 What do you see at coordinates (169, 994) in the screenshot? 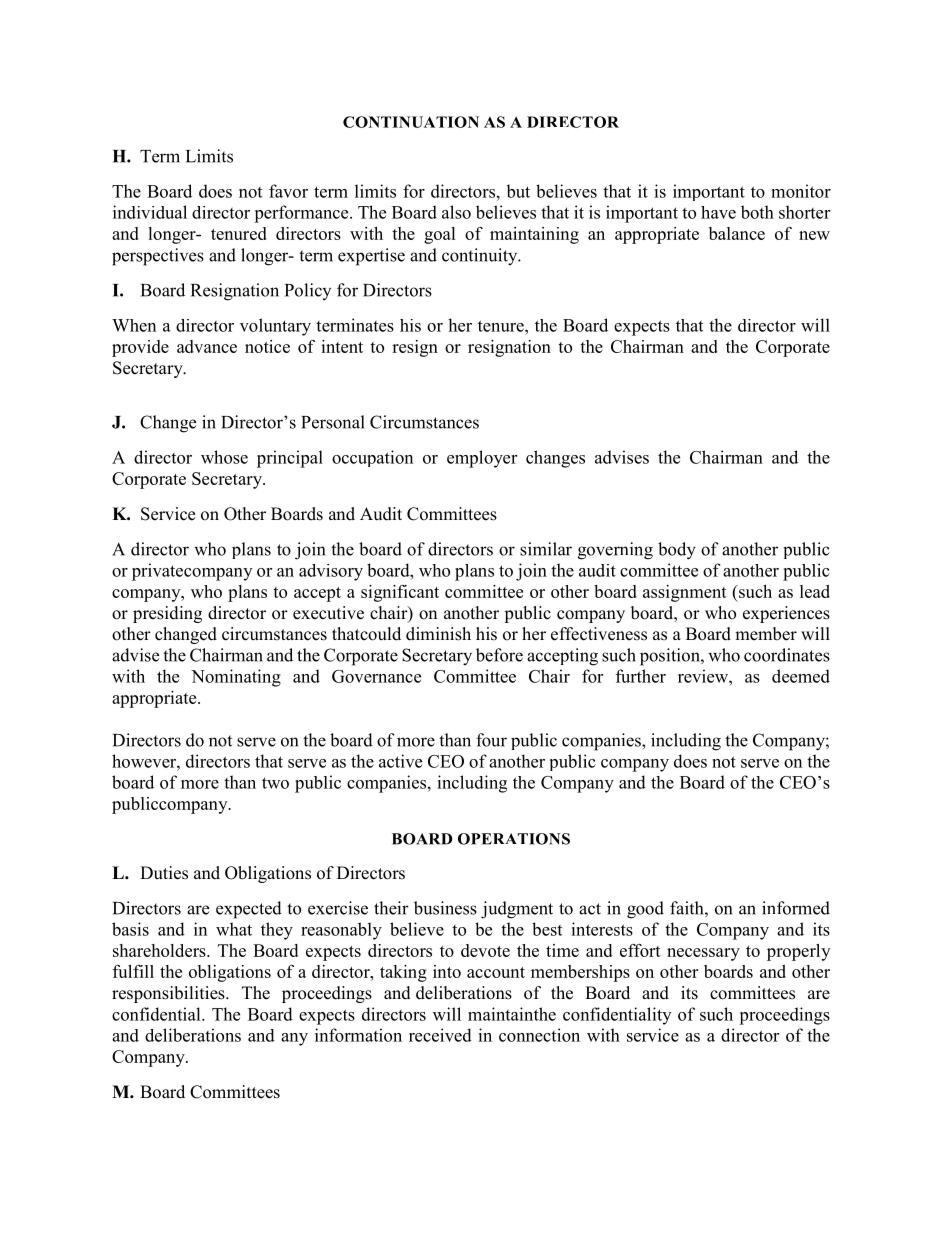
I see `responsibilities` at bounding box center [169, 994].
